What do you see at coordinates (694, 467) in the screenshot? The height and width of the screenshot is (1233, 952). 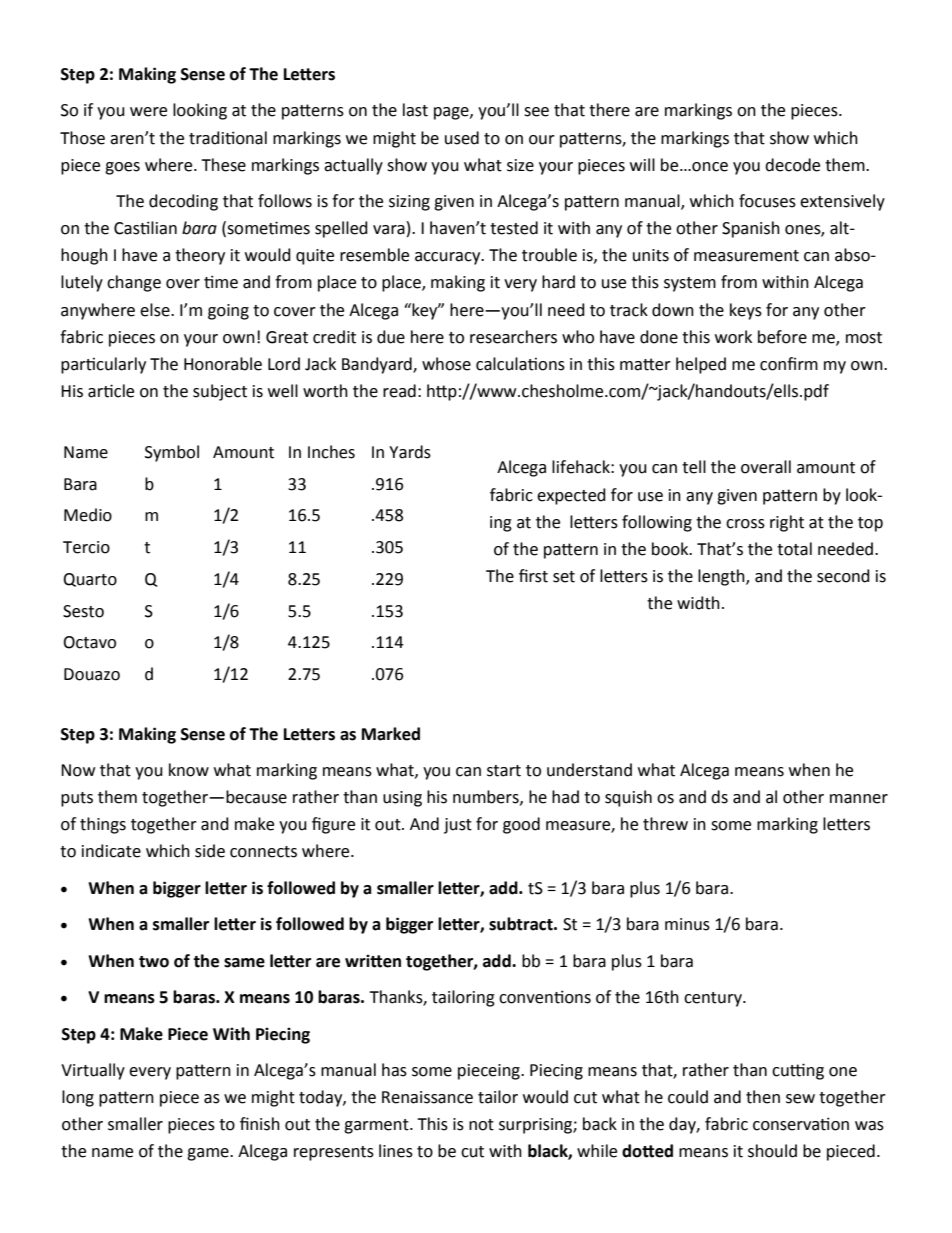 I see `tell` at bounding box center [694, 467].
